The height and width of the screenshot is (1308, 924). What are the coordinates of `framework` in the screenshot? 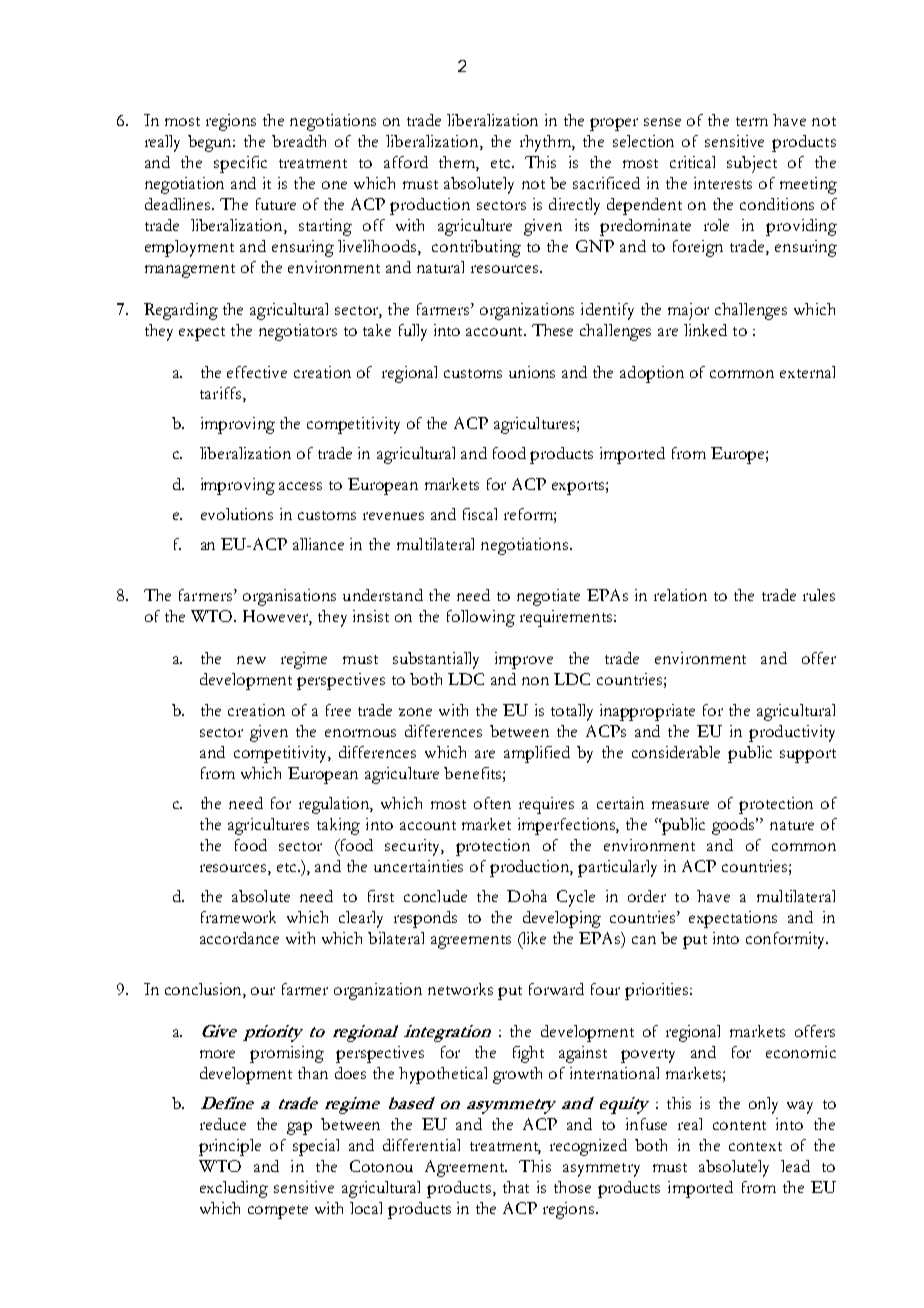 It's located at (238, 917).
